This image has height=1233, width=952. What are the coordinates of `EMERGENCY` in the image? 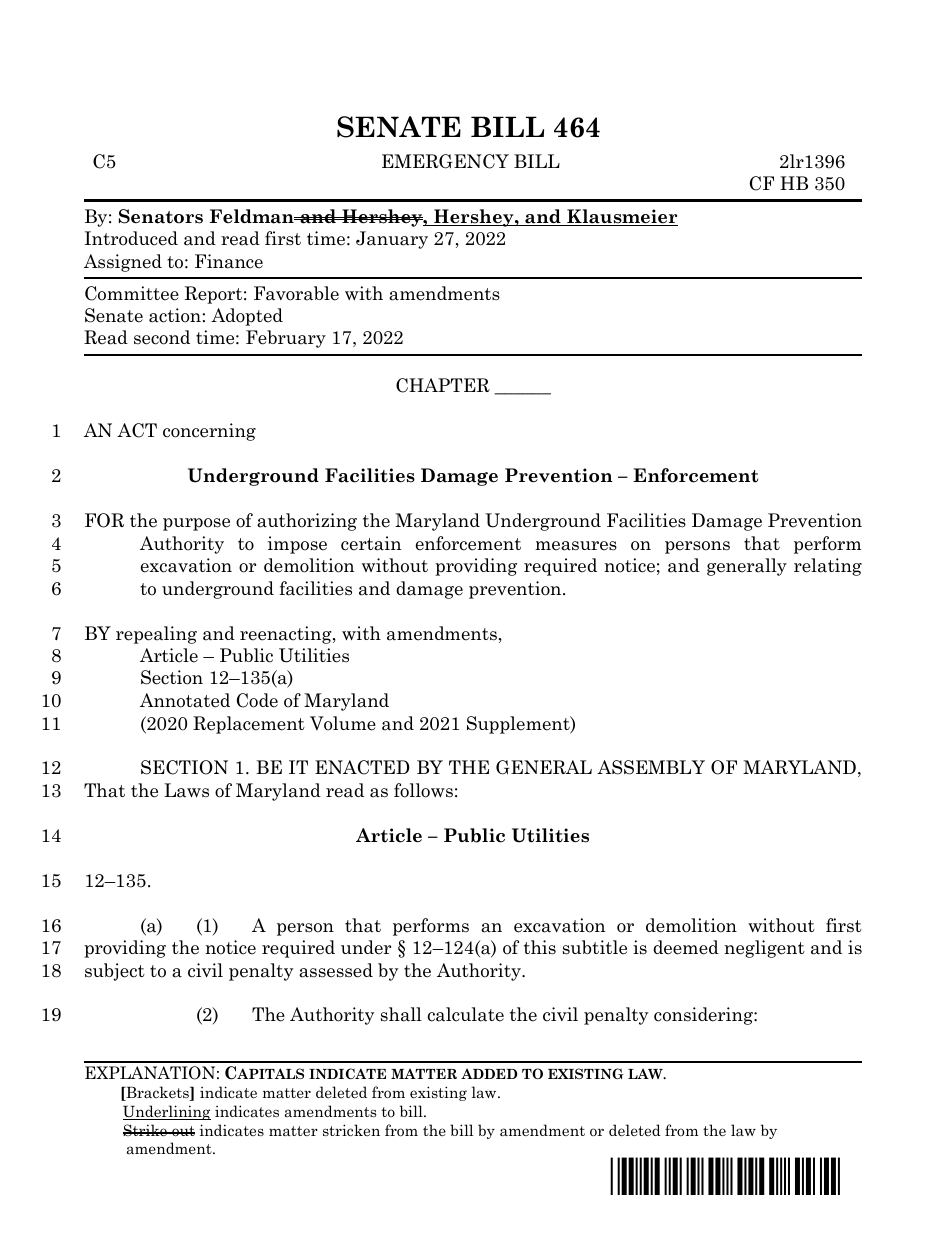 It's located at (445, 161).
